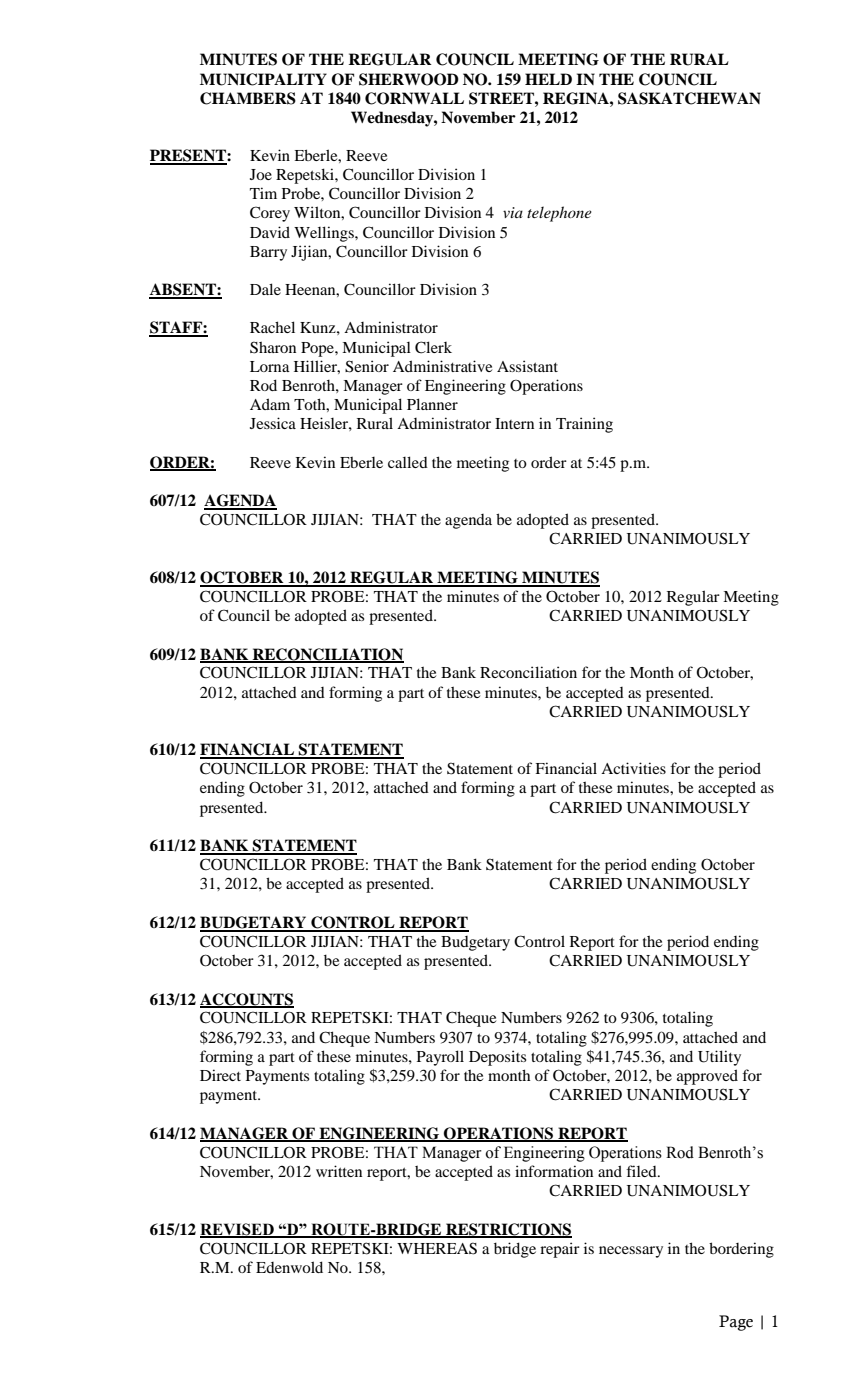 This screenshot has width=849, height=1400. What do you see at coordinates (497, 1058) in the screenshot?
I see `Deposits` at bounding box center [497, 1058].
